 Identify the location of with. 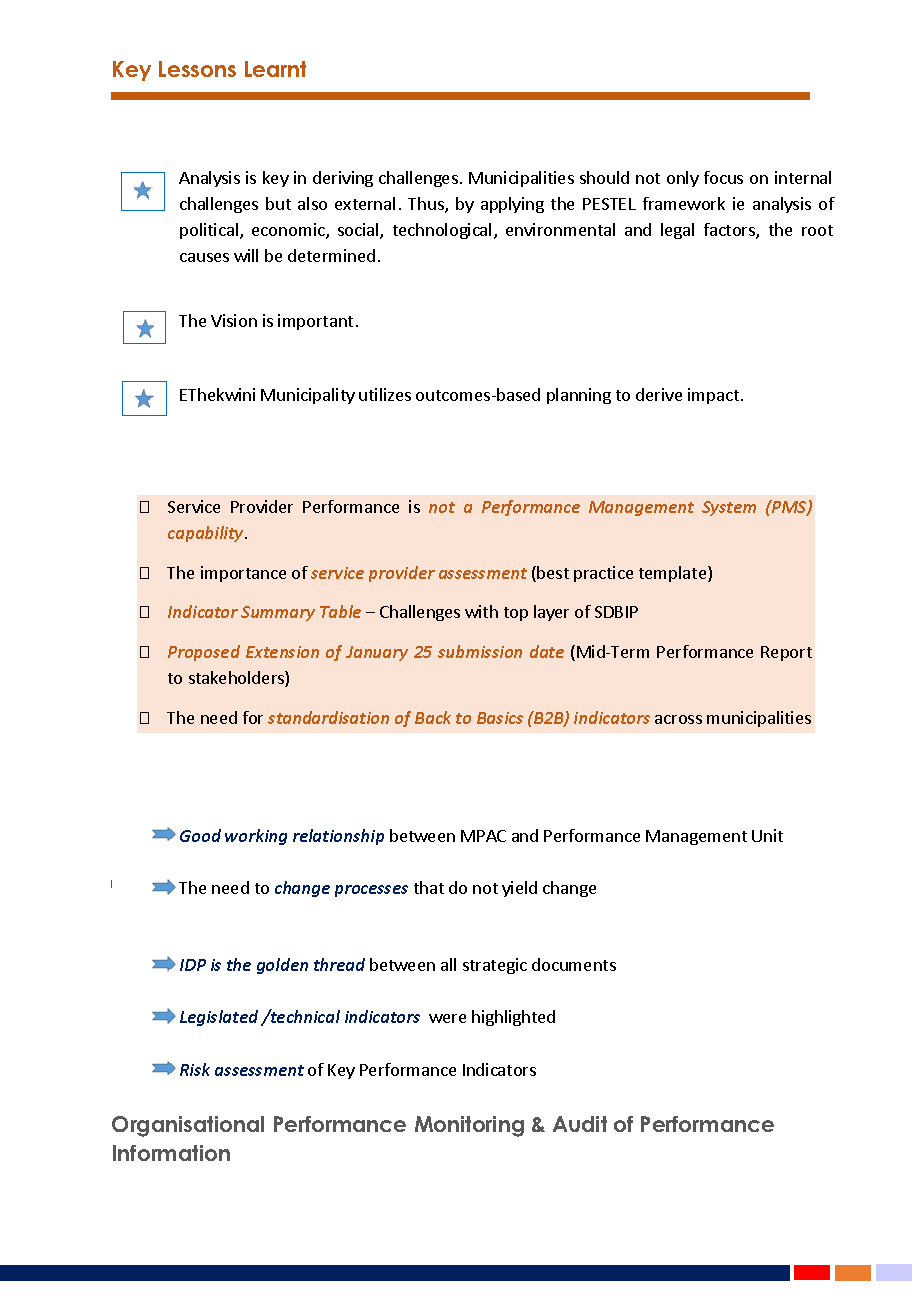
(481, 611).
